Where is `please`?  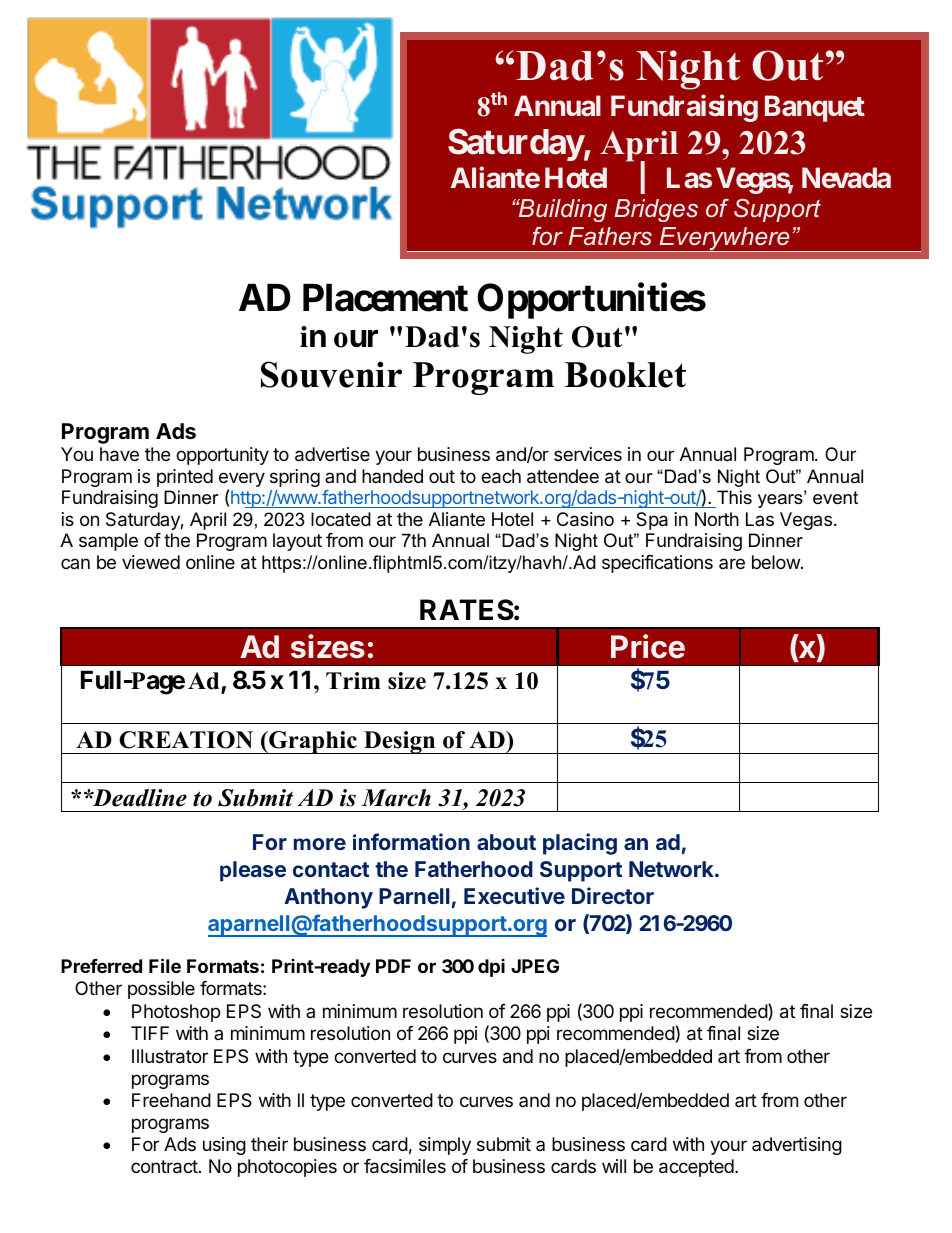 please is located at coordinates (253, 871).
